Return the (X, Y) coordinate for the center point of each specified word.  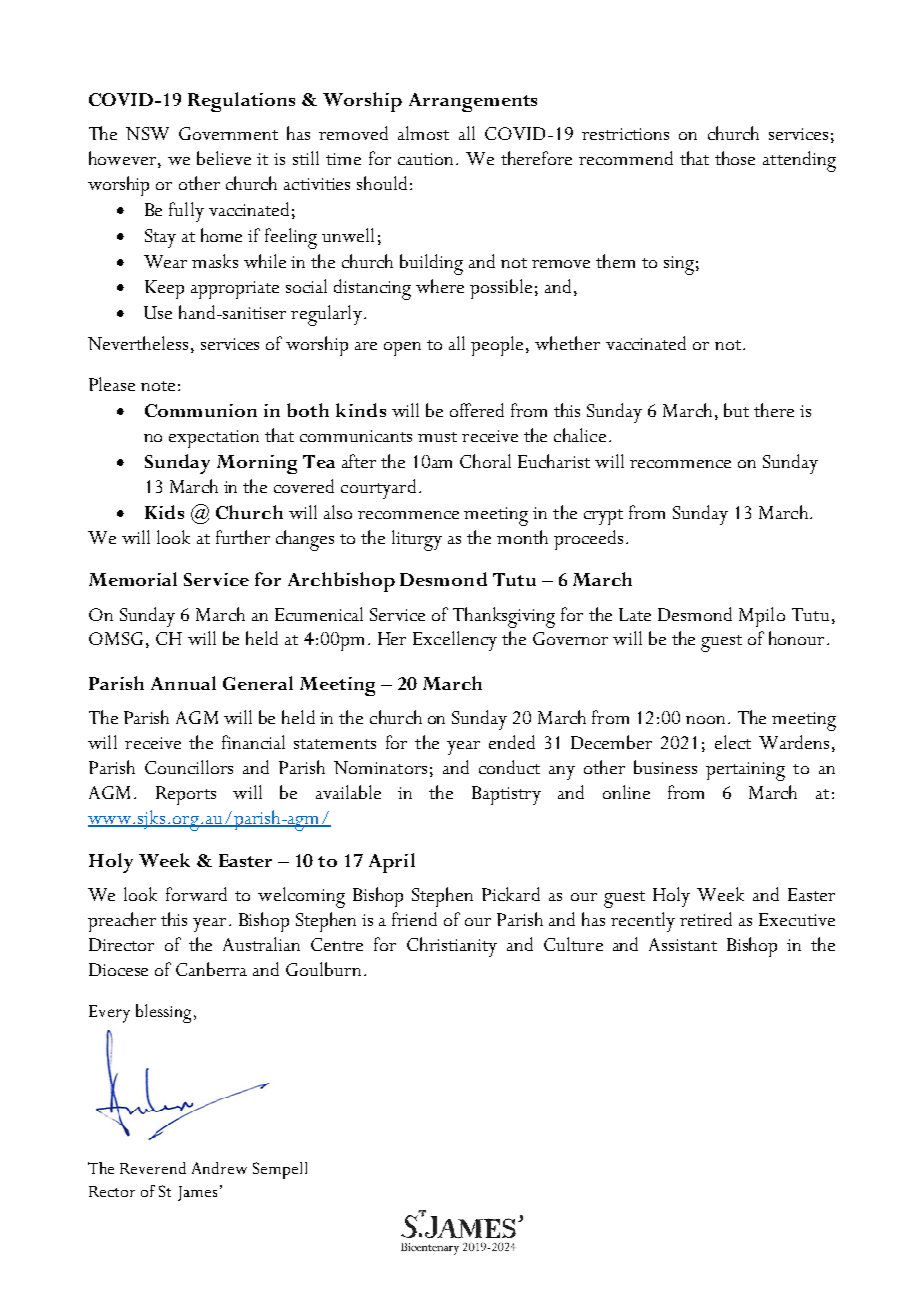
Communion (201, 410)
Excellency (455, 641)
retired (706, 919)
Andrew (219, 1168)
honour (796, 638)
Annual (183, 683)
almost (423, 133)
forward (196, 894)
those (735, 158)
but (736, 410)
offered (477, 410)
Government (228, 133)
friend (414, 919)
